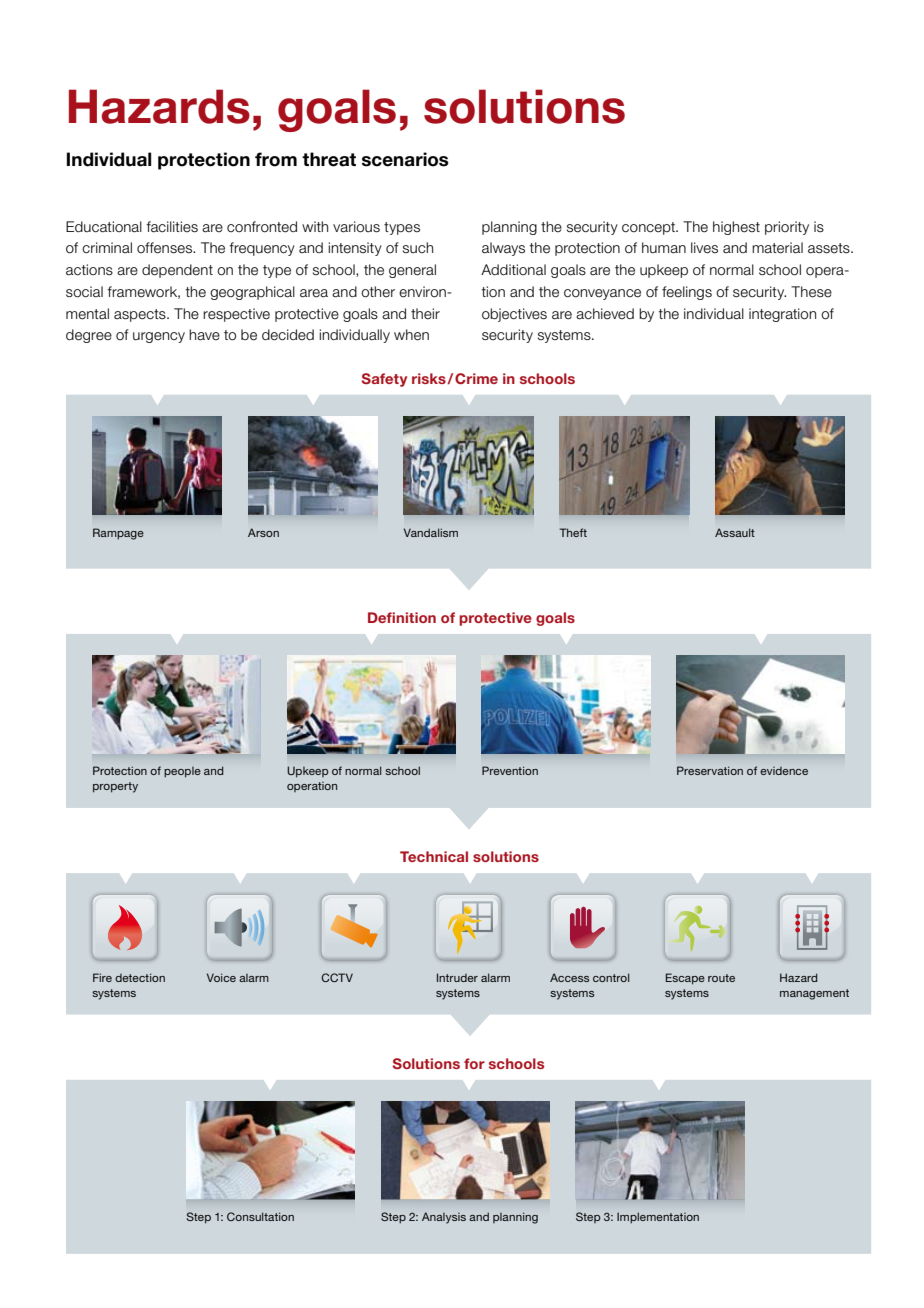 The image size is (924, 1308). Describe the element at coordinates (434, 856) in the screenshot. I see `Technical` at that location.
